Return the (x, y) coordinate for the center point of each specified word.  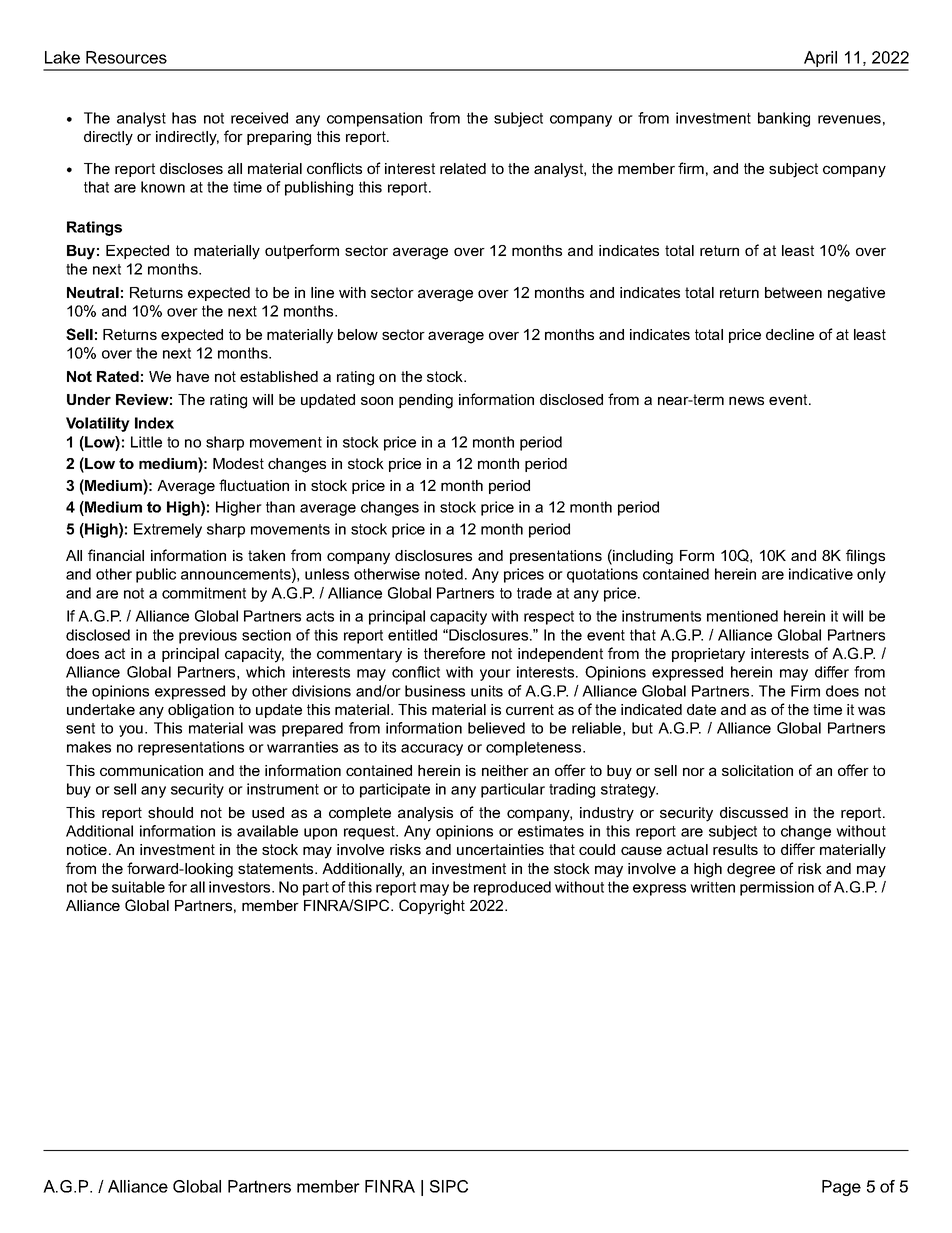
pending (426, 401)
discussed (754, 812)
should (170, 812)
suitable (138, 887)
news (746, 400)
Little (146, 442)
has (184, 118)
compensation (374, 119)
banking (784, 119)
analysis (425, 814)
